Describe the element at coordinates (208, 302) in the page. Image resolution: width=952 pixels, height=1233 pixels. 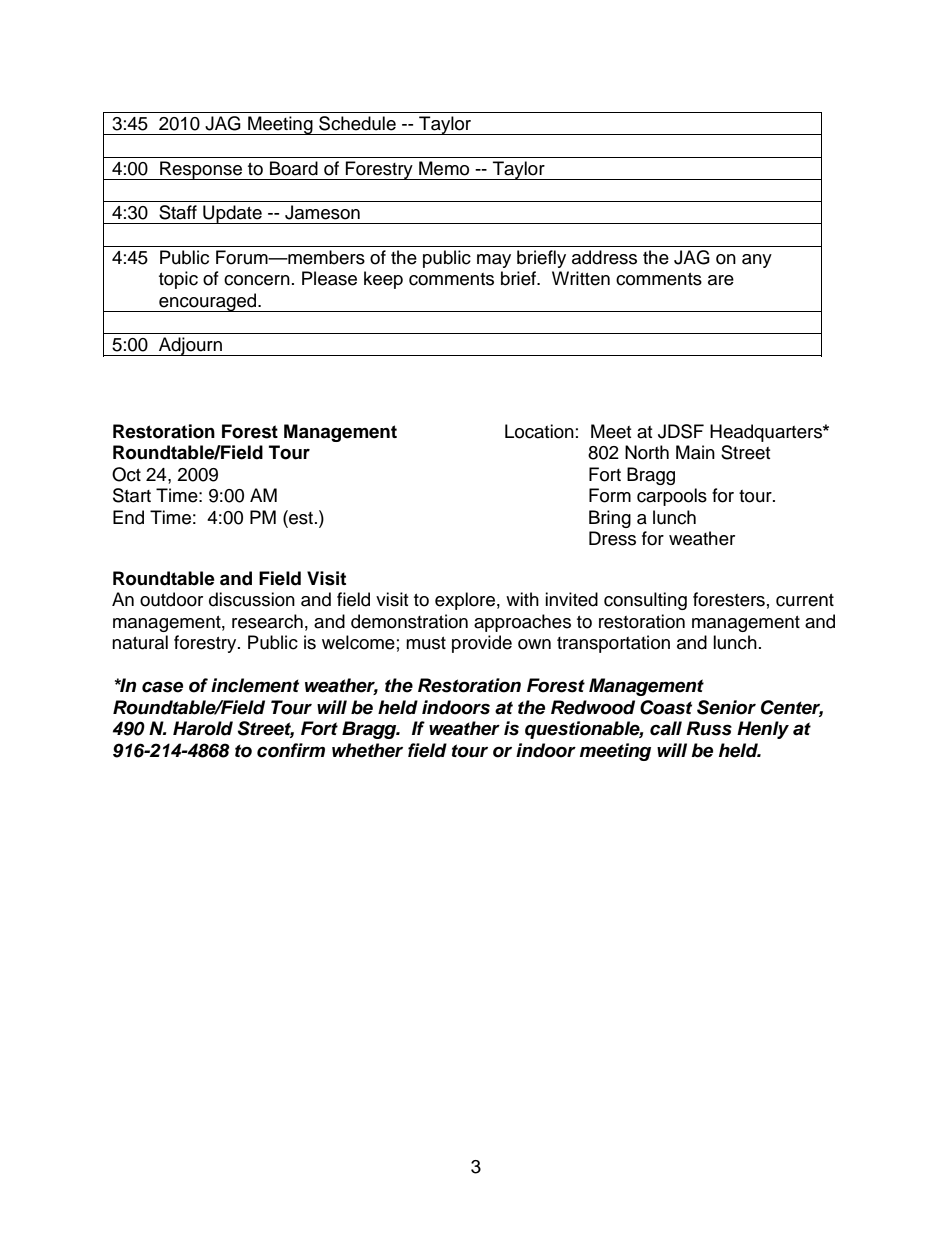
I see `encouraged` at that location.
